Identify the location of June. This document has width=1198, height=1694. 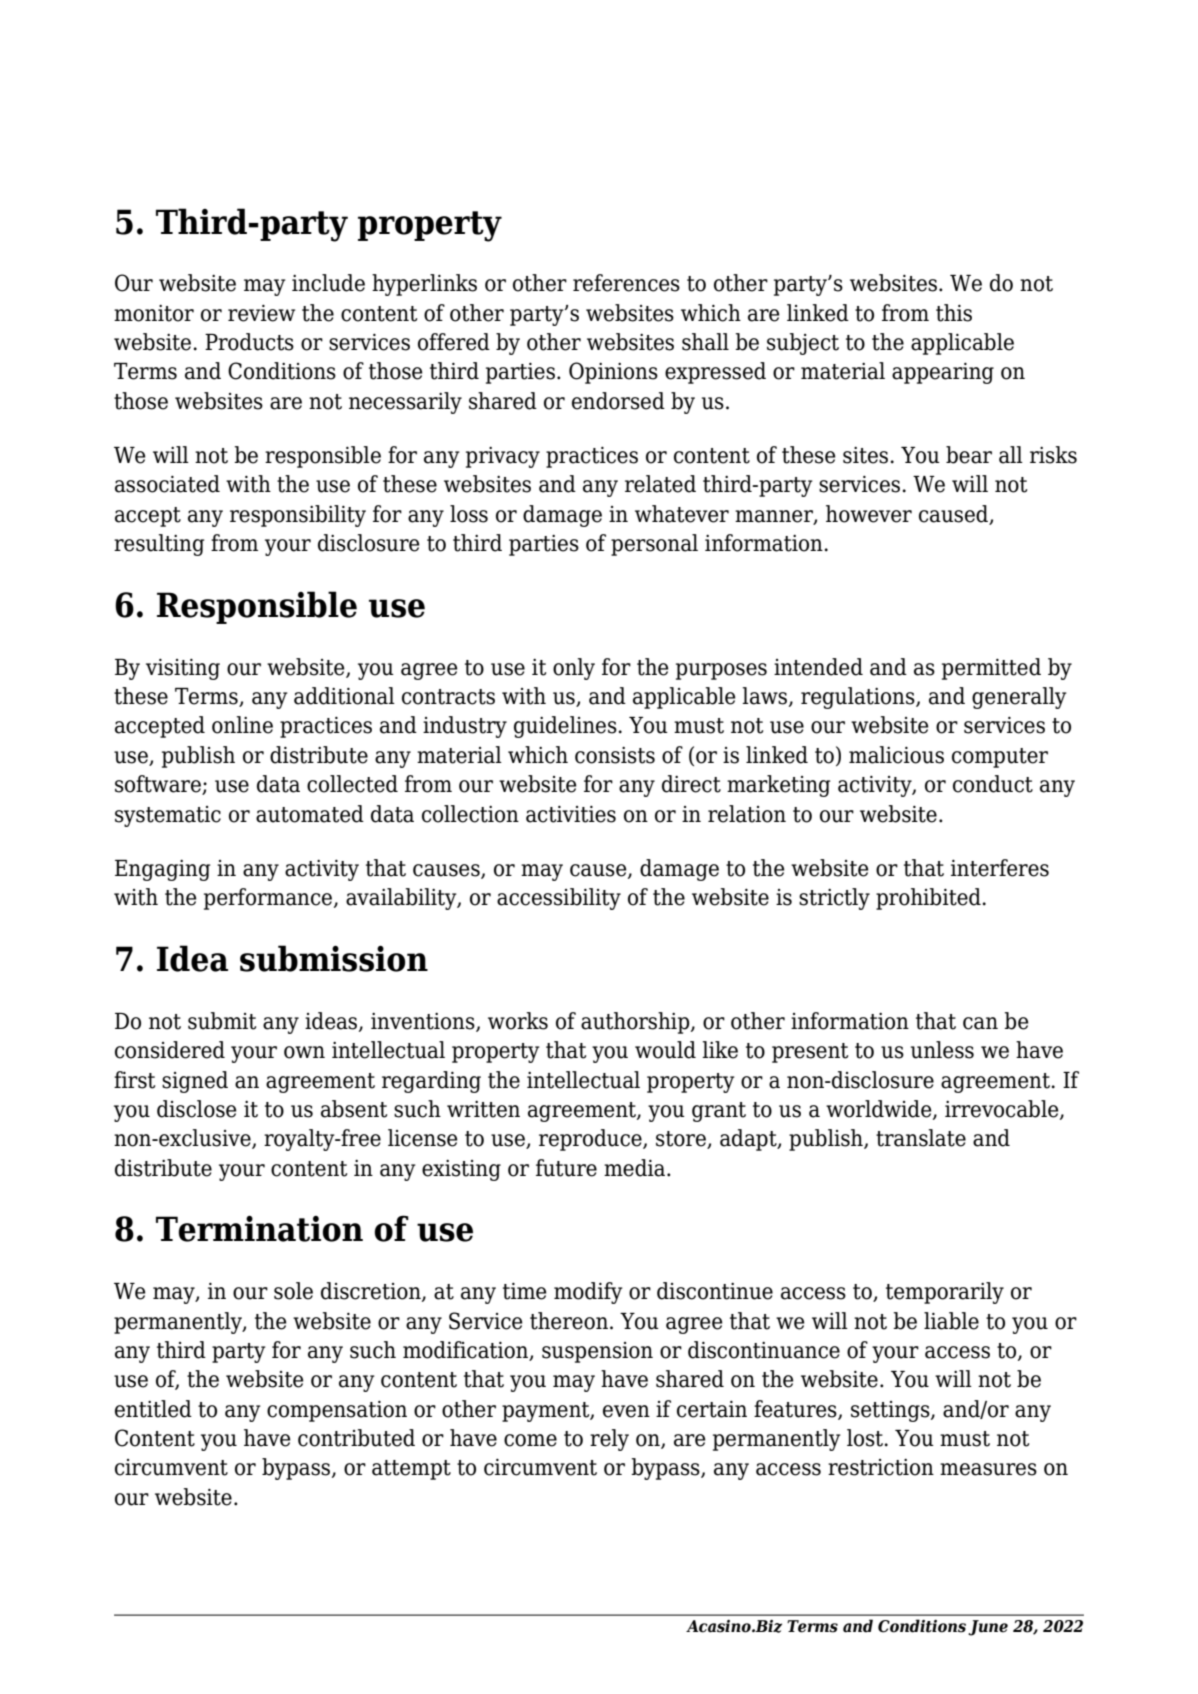
(988, 1628).
